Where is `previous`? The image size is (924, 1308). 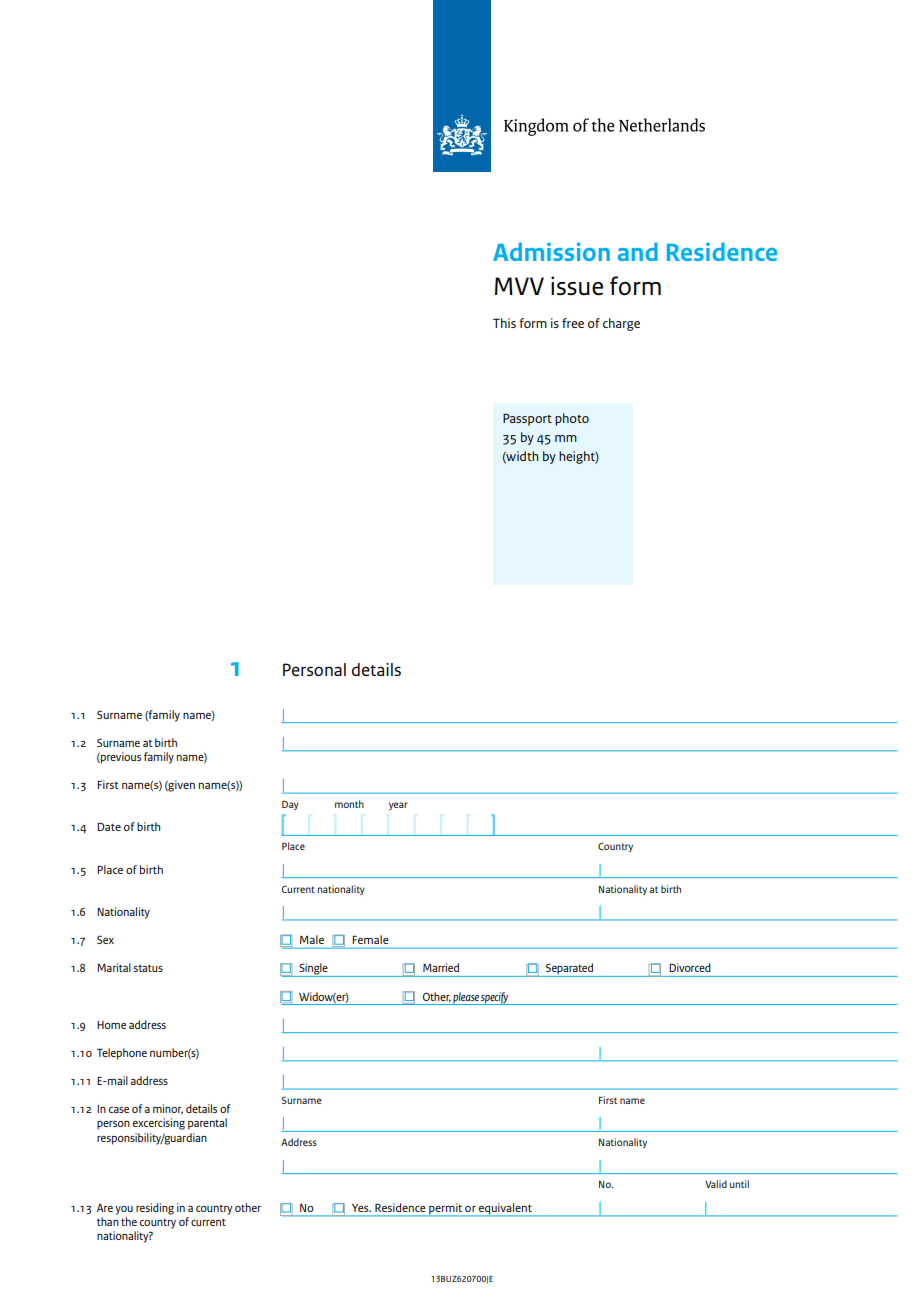
previous is located at coordinates (120, 758).
